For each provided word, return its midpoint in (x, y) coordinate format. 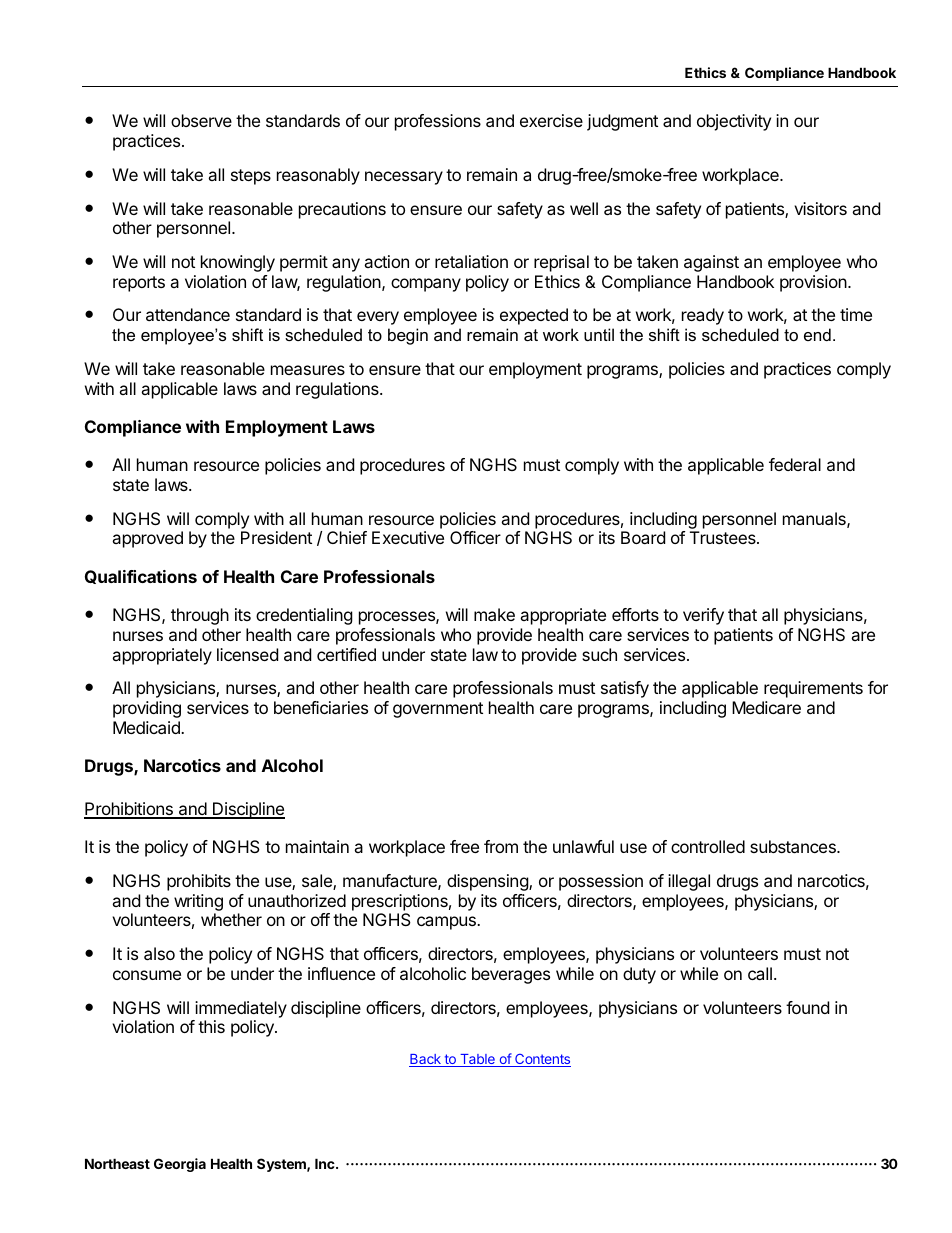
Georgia (180, 1165)
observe (201, 120)
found (807, 1007)
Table (477, 1060)
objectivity (734, 122)
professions (438, 122)
